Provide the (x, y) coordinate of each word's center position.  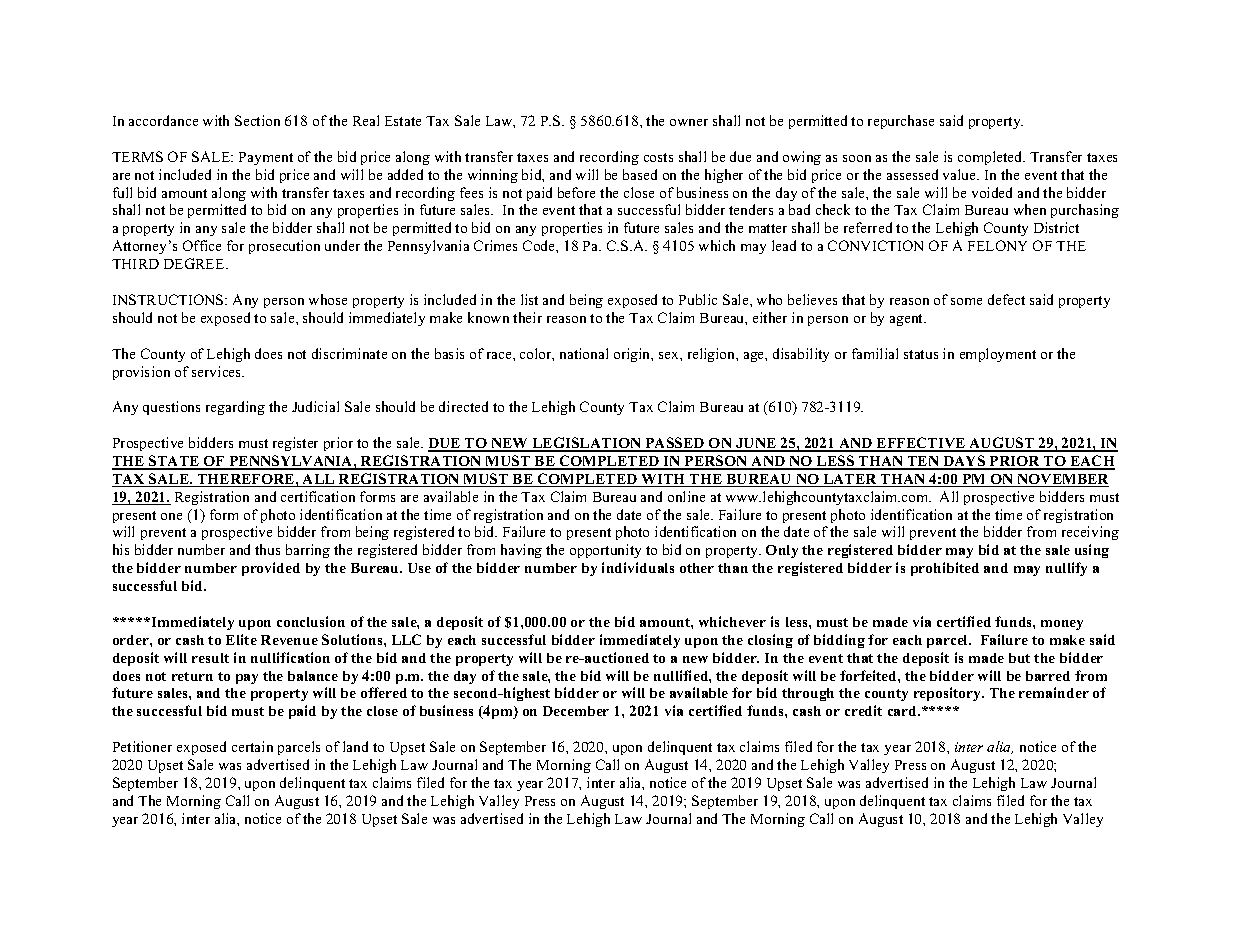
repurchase (901, 122)
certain (252, 746)
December (576, 711)
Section (257, 120)
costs (658, 157)
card (904, 711)
